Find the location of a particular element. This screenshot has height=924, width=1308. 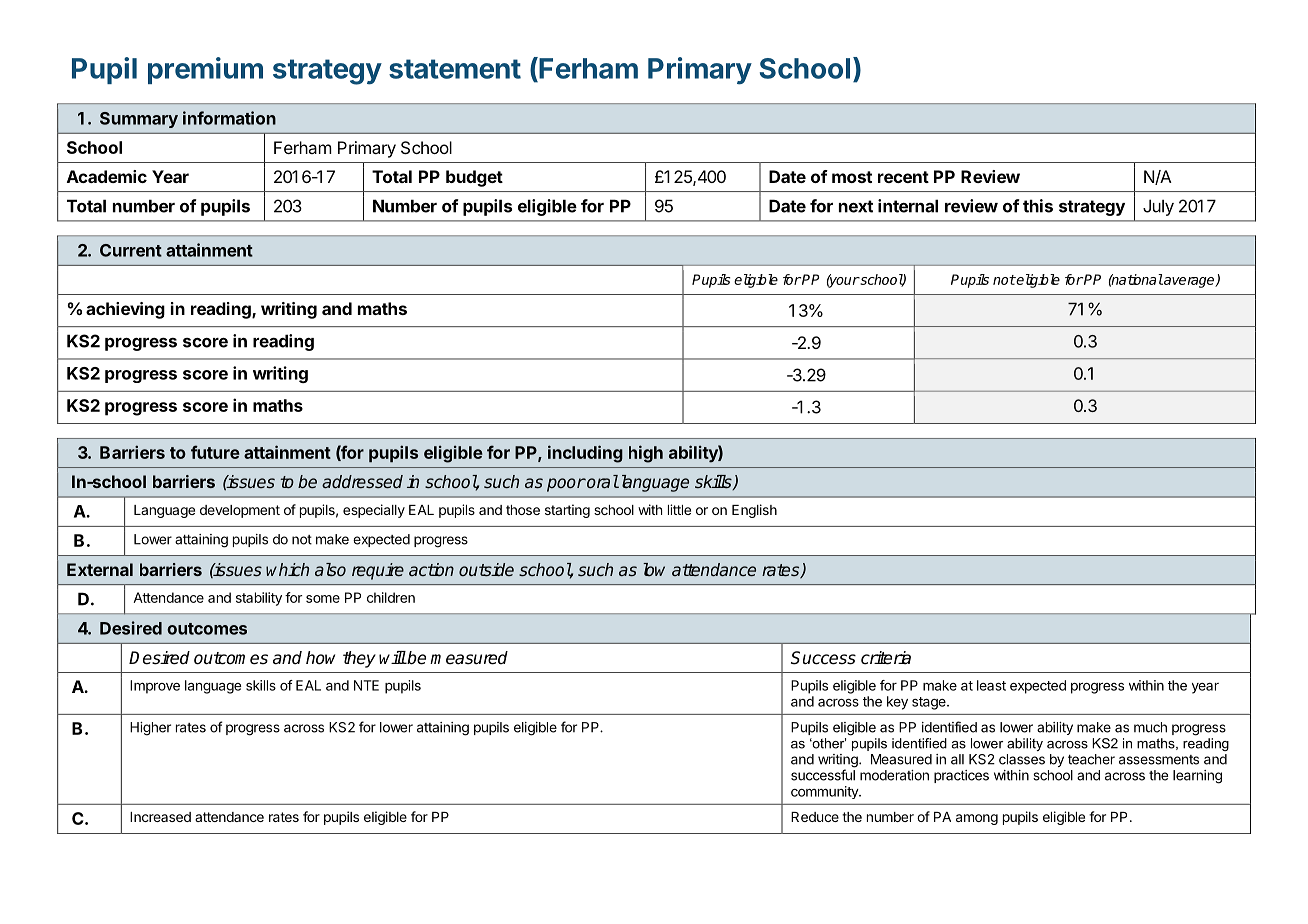

Increased is located at coordinates (160, 817).
